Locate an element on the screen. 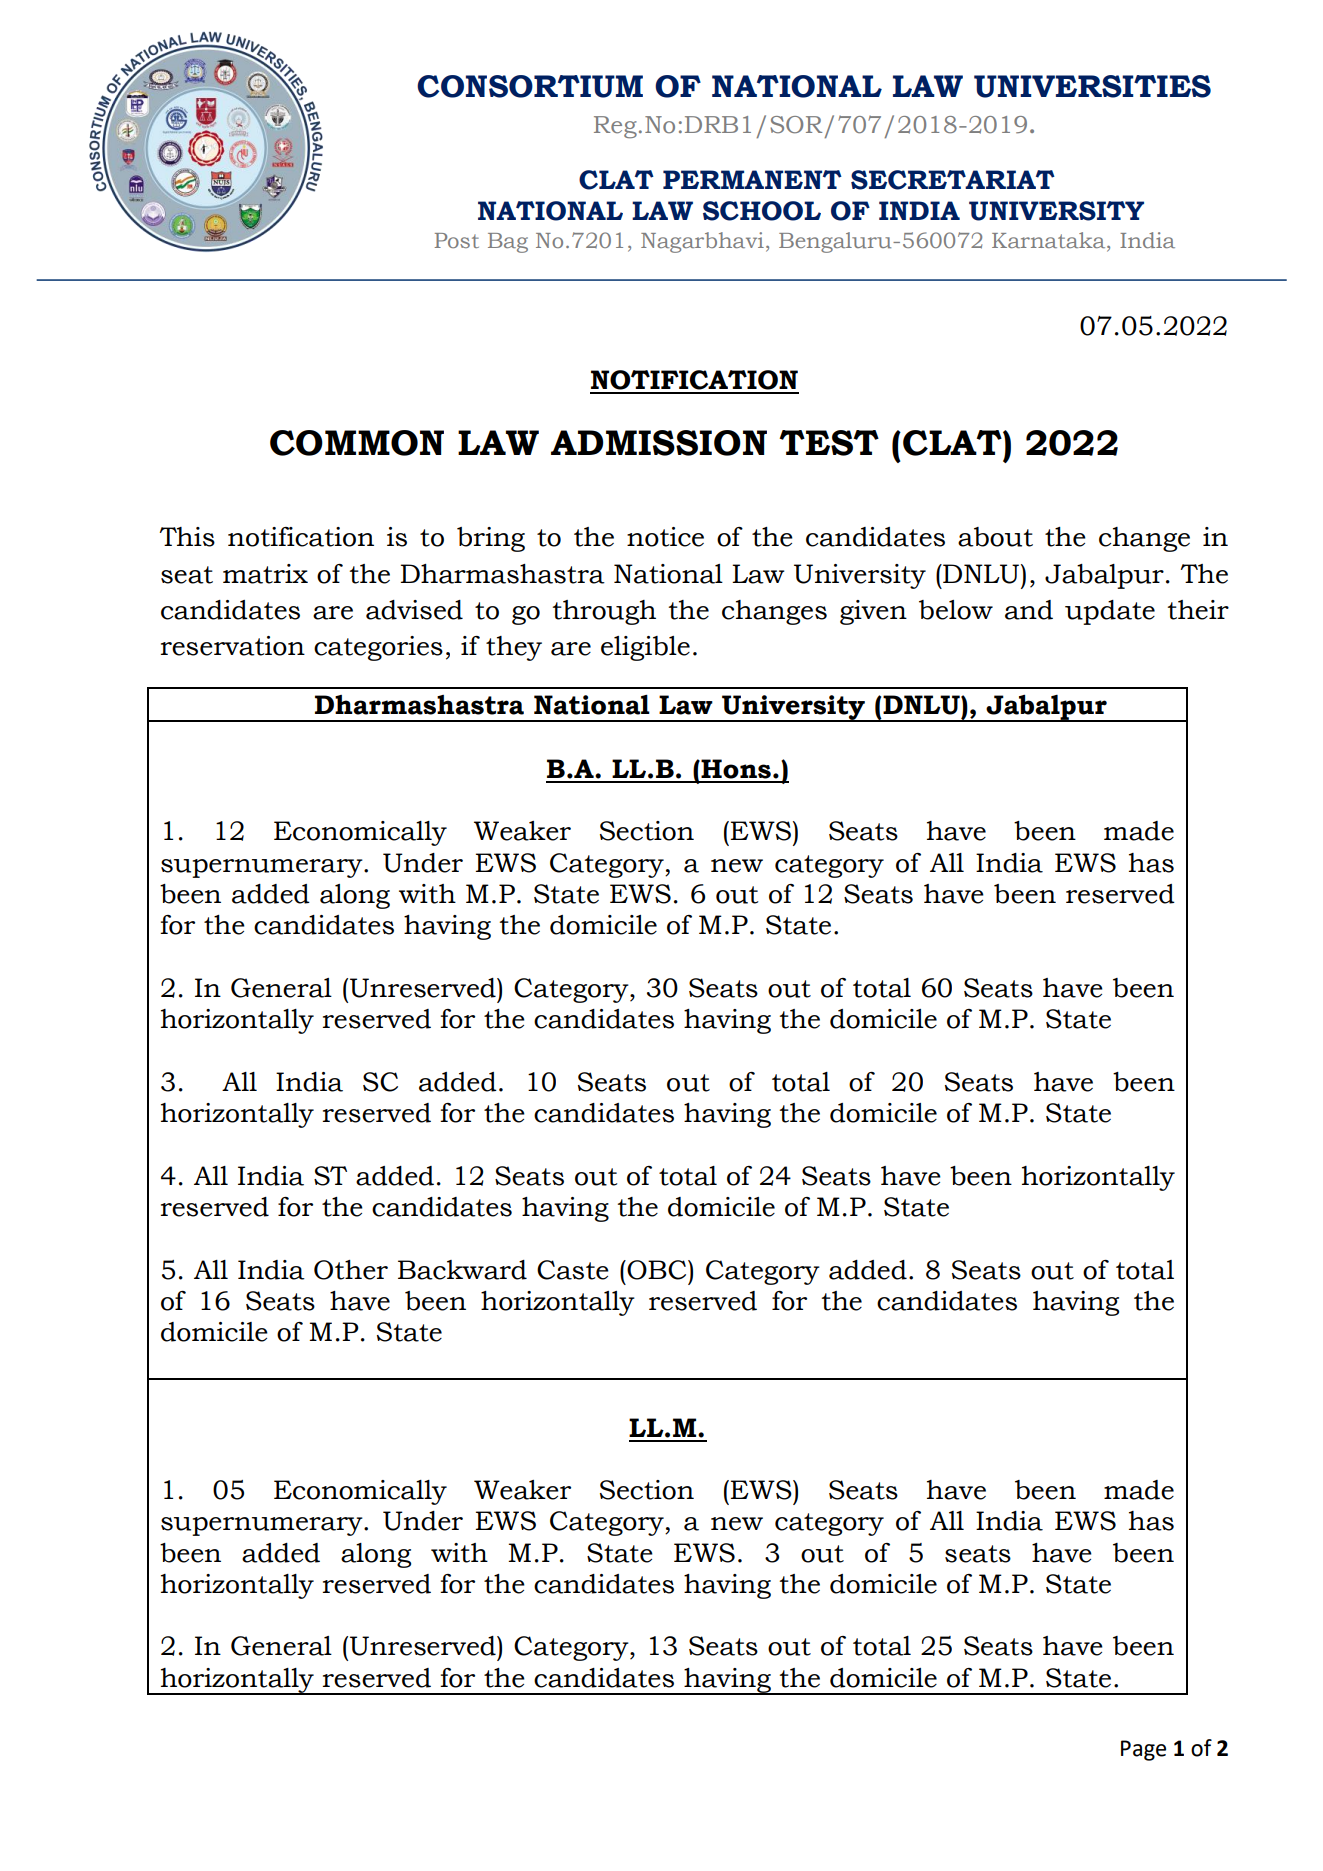 The image size is (1323, 1871). Post is located at coordinates (457, 240).
